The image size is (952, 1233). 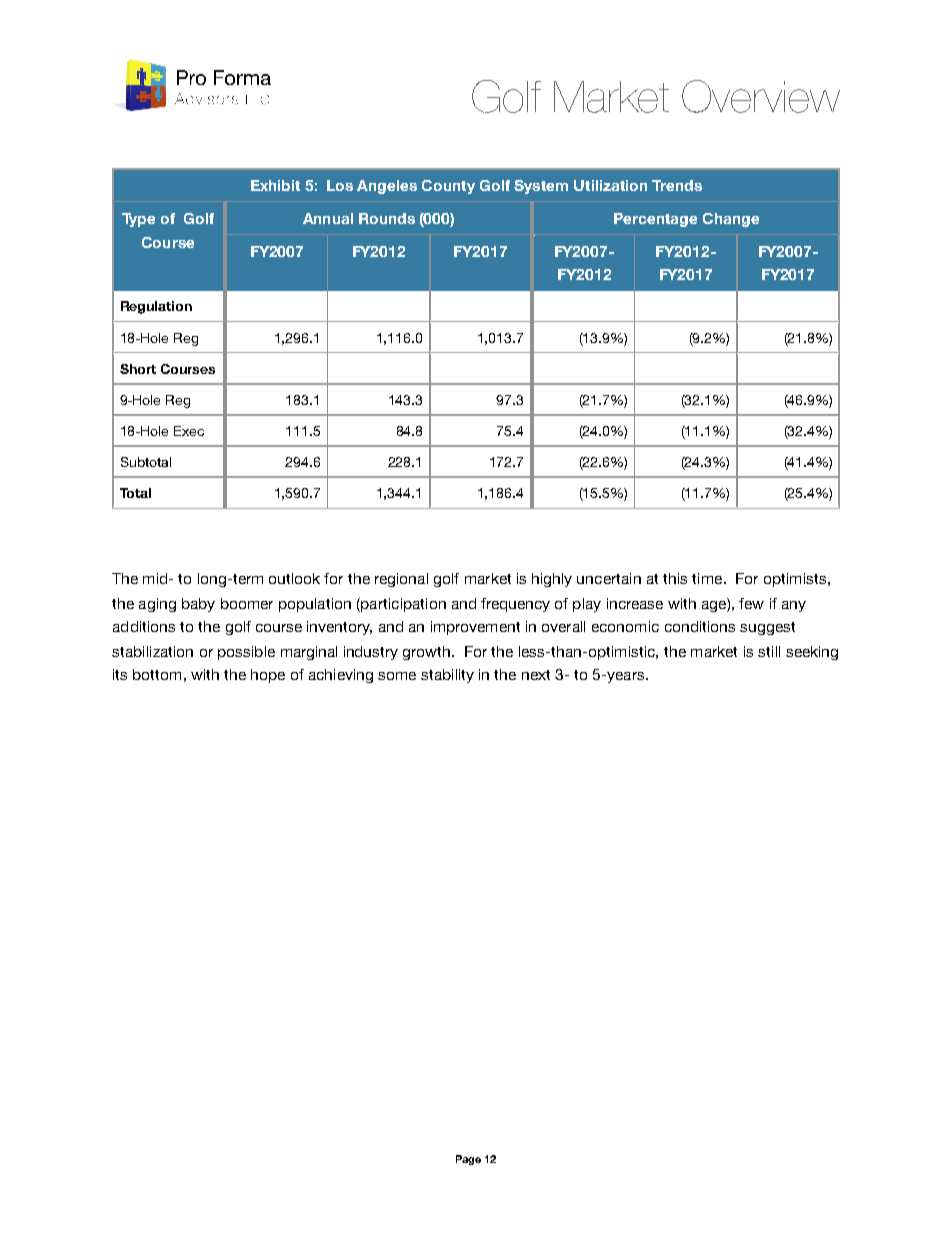 What do you see at coordinates (447, 676) in the screenshot?
I see `stability` at bounding box center [447, 676].
